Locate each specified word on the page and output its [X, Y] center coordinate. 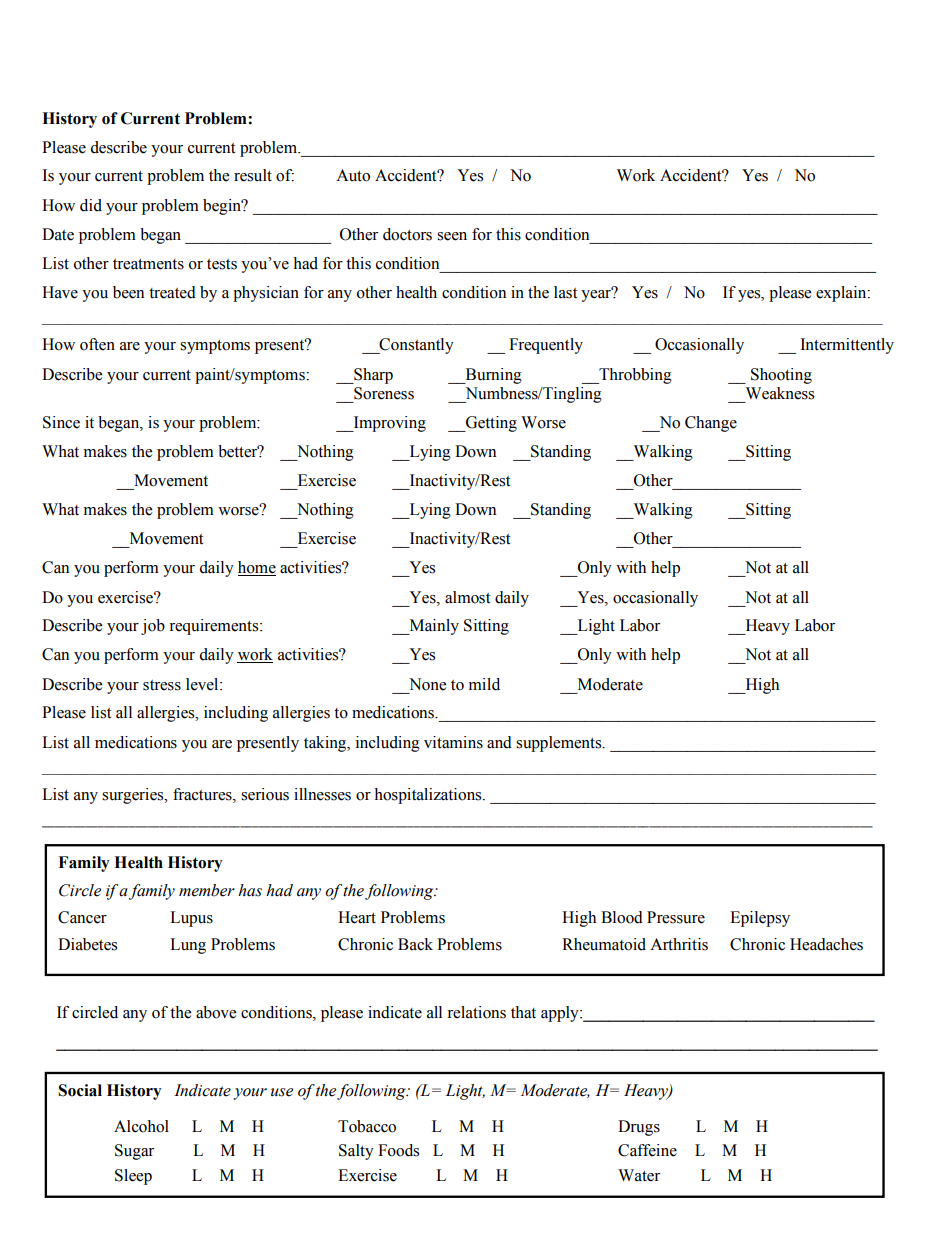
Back [415, 944]
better [239, 451]
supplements [560, 744]
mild [484, 684]
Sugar [134, 1152]
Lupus [191, 919]
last [565, 292]
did [91, 205]
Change [711, 424]
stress [162, 685]
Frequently [546, 346]
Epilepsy [760, 919]
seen [452, 236]
